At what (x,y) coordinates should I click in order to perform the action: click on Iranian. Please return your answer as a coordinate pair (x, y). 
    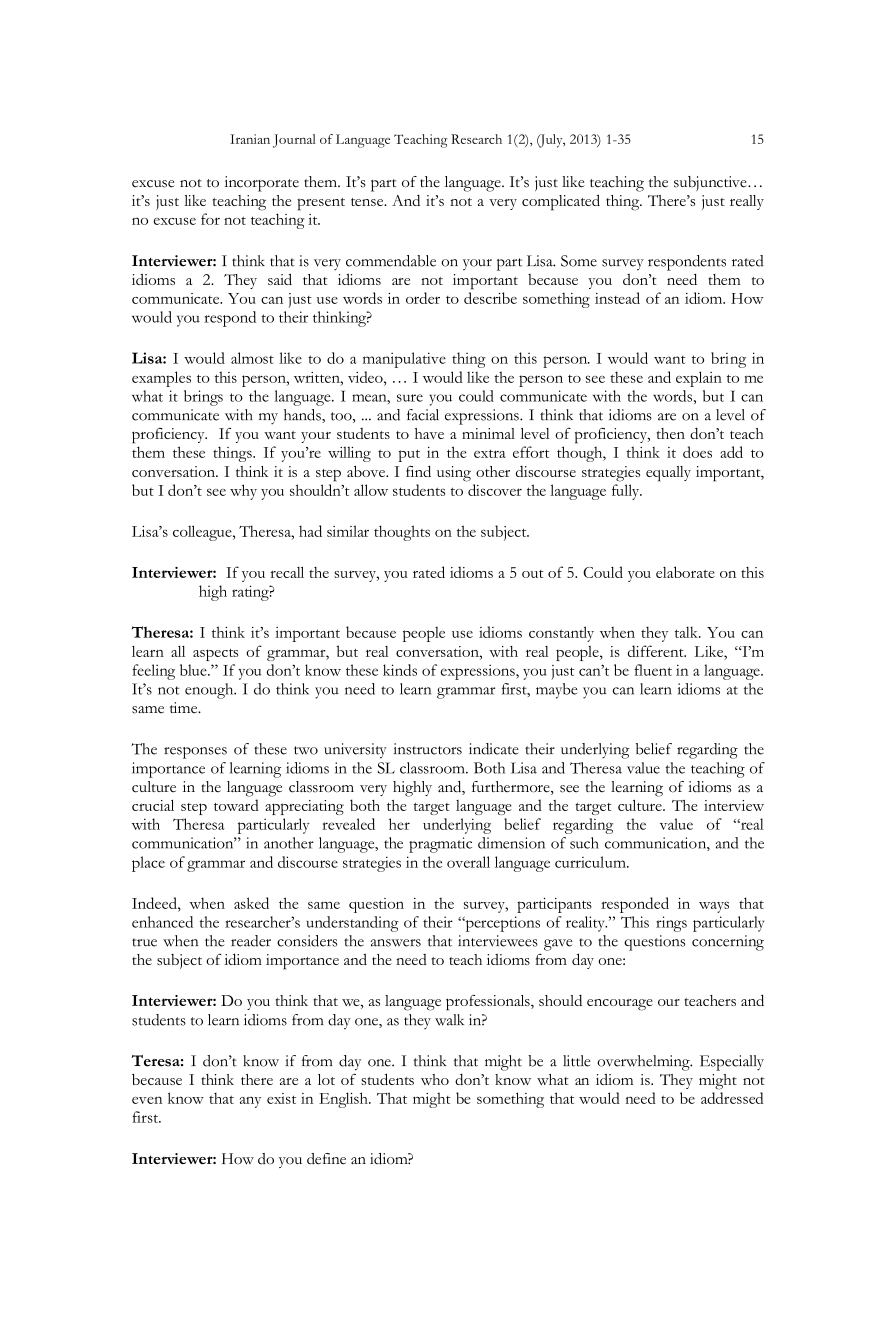
    Looking at the image, I should click on (250, 139).
